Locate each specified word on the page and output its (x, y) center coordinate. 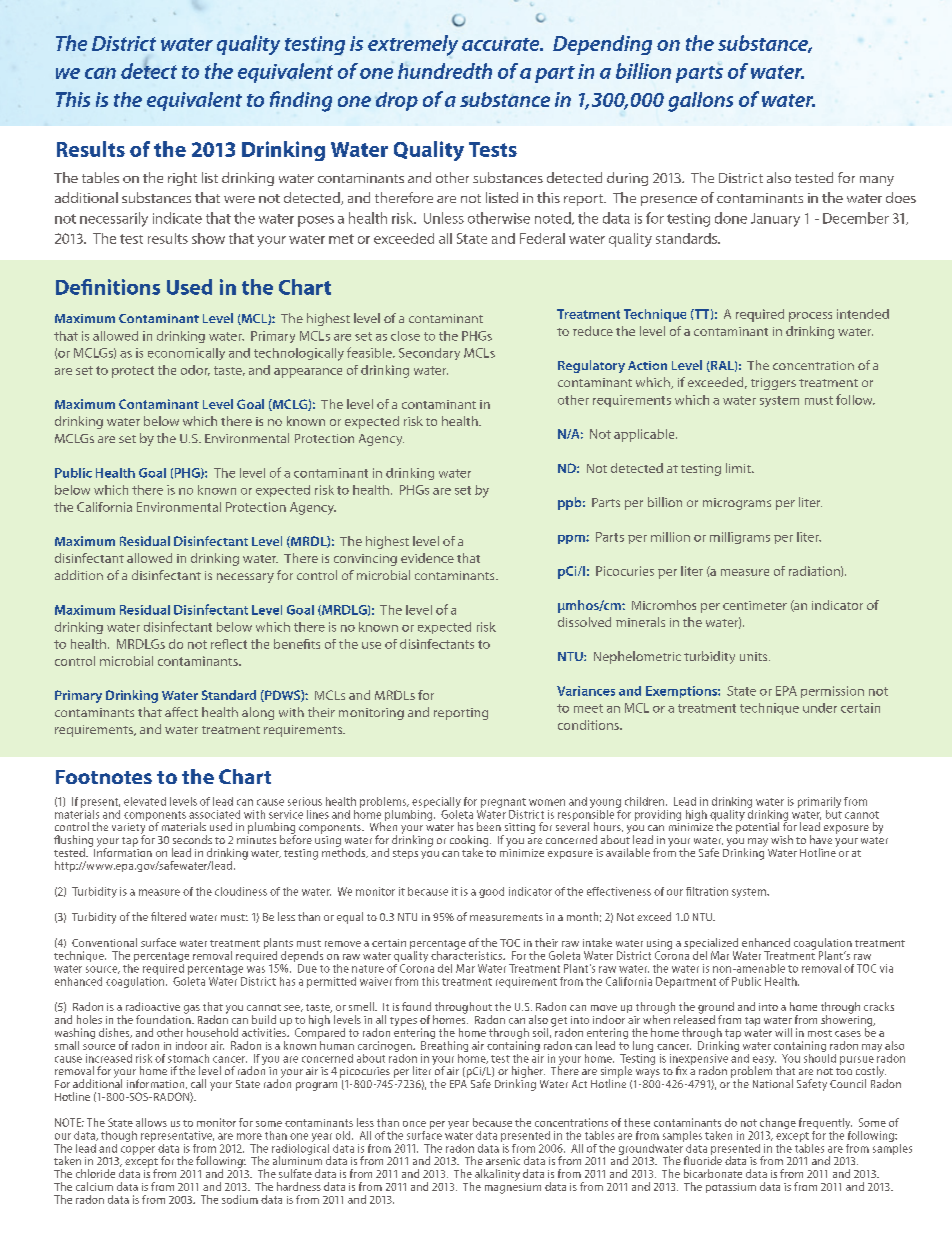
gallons (700, 102)
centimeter (755, 605)
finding (301, 101)
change (778, 1125)
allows (151, 1122)
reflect (229, 644)
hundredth (445, 71)
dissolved (584, 622)
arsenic (503, 1161)
